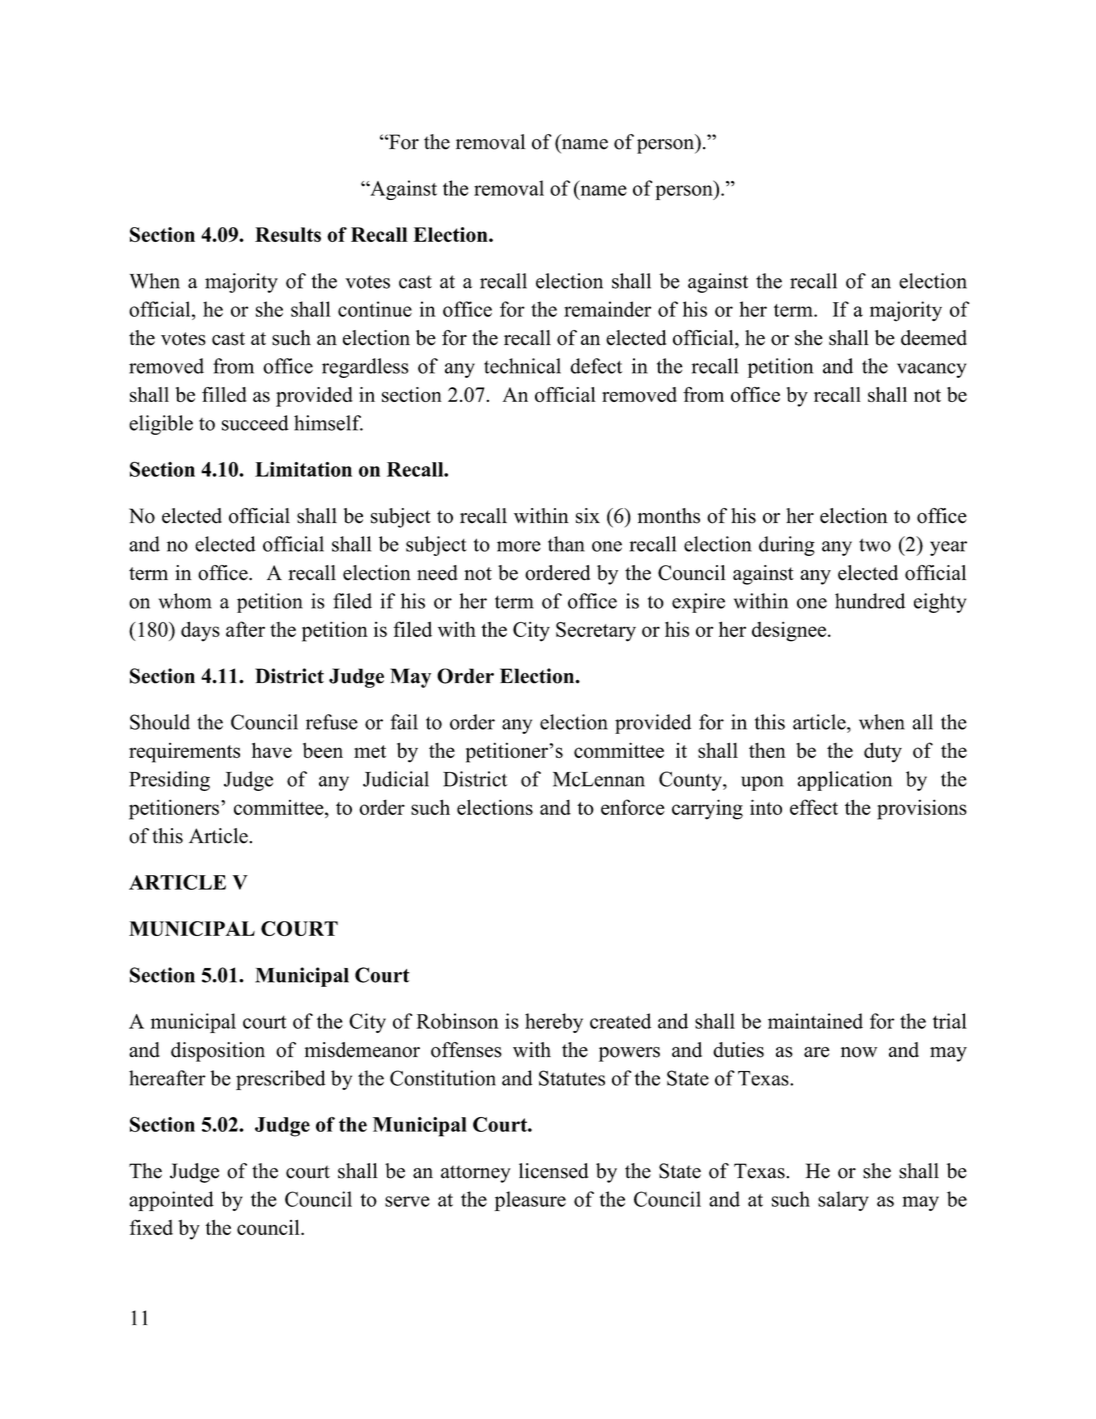  What do you see at coordinates (607, 309) in the screenshot?
I see `remainder` at bounding box center [607, 309].
